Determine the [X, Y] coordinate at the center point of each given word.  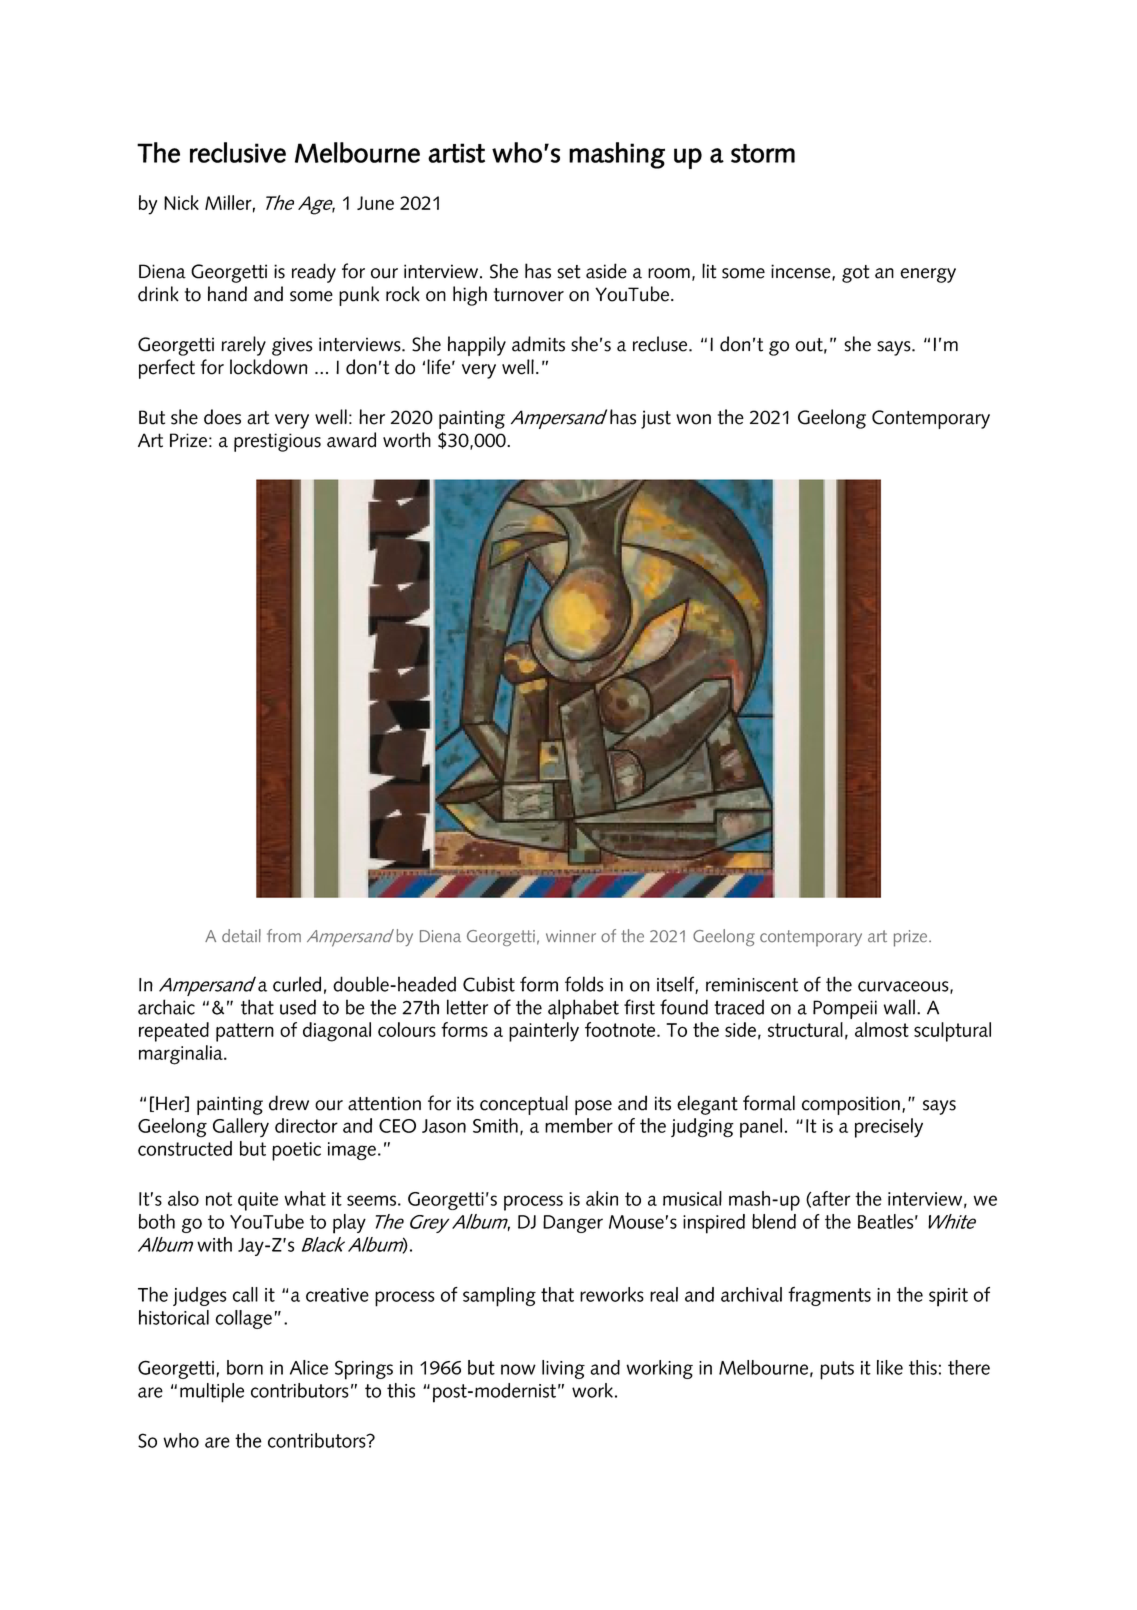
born [245, 1367]
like [890, 1367]
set [569, 272]
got [855, 274]
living [563, 1369]
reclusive [238, 152]
